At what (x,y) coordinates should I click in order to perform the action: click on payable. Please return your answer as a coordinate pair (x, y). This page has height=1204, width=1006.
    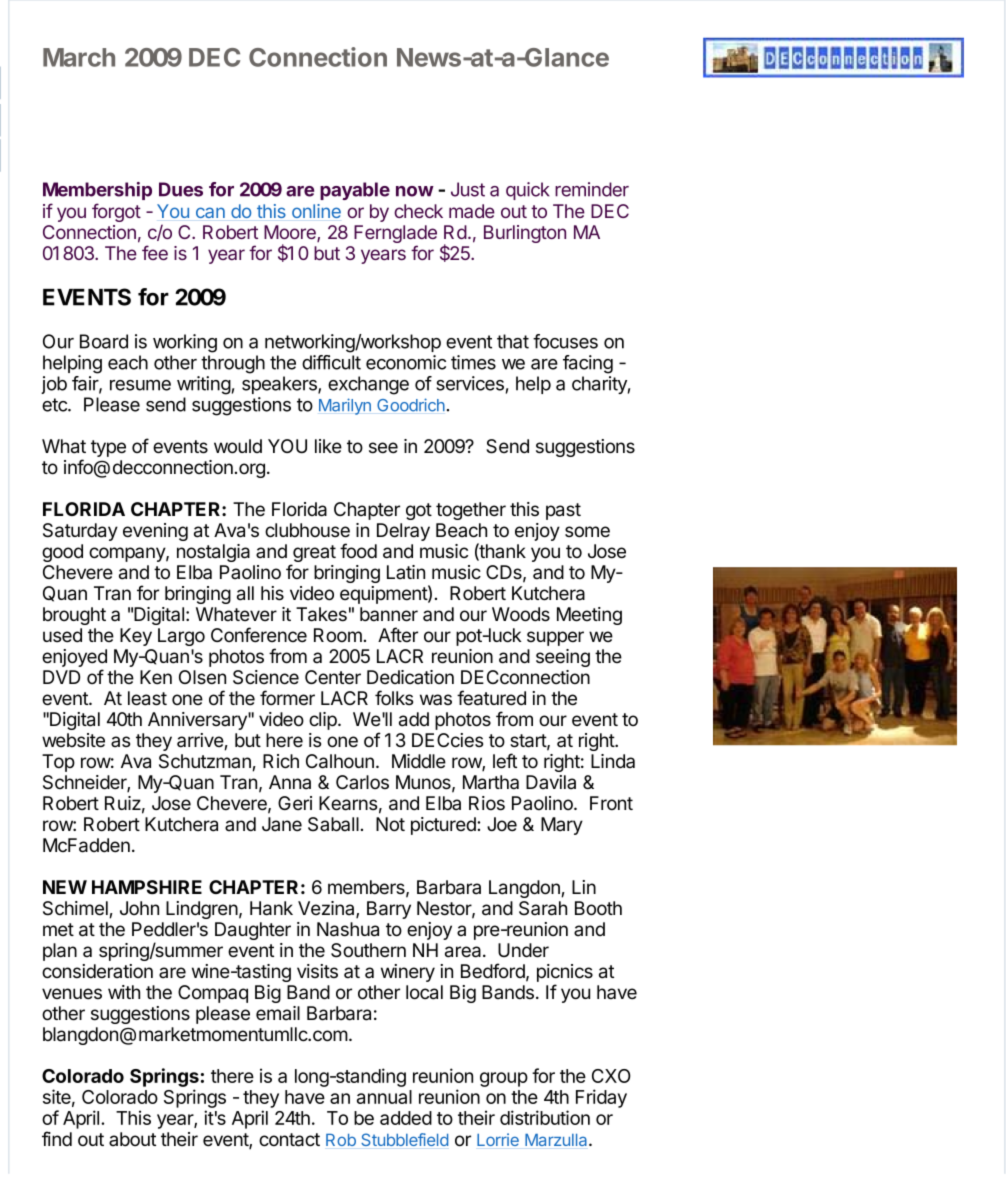
    Looking at the image, I should click on (355, 191).
